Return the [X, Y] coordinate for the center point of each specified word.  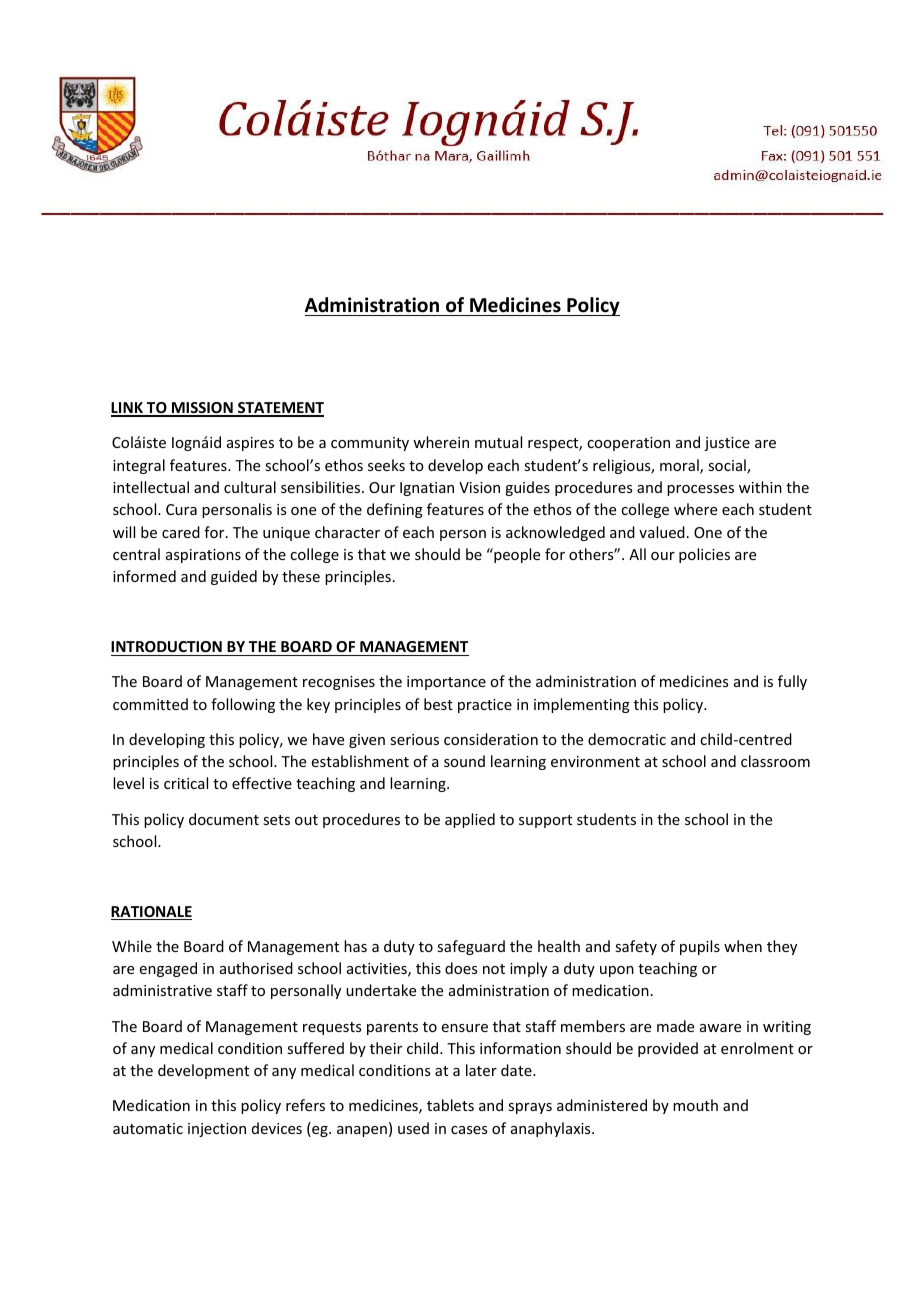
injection [217, 1130]
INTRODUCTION [167, 648]
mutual [498, 442]
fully [792, 682]
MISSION [202, 409]
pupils [700, 947]
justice [727, 444]
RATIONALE [151, 913]
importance [446, 683]
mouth [695, 1105]
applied [470, 820]
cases [469, 1130]
